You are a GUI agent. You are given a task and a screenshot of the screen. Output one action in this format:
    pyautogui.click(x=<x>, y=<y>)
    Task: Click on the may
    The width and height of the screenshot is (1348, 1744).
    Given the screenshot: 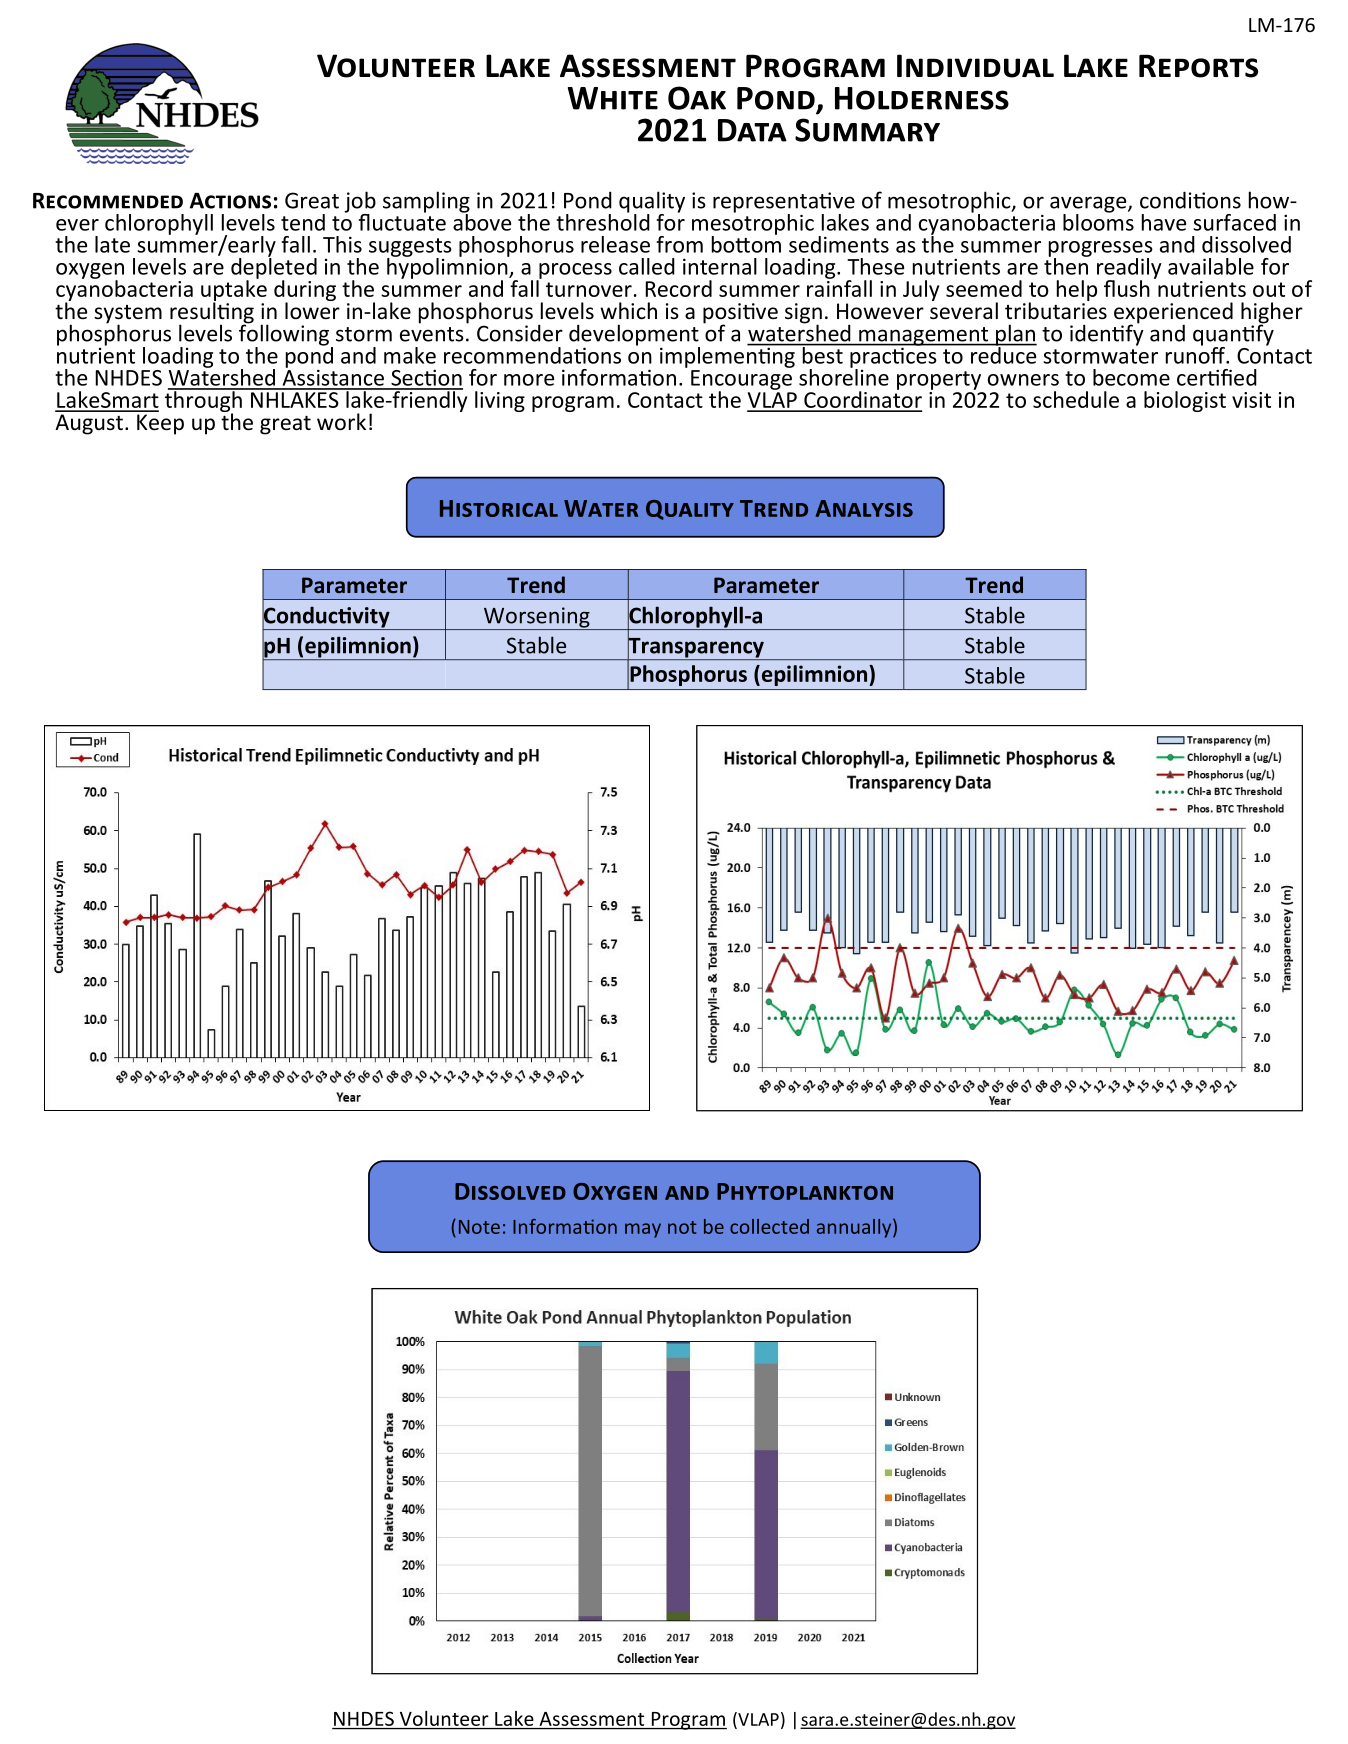 What is the action you would take?
    pyautogui.click(x=643, y=1230)
